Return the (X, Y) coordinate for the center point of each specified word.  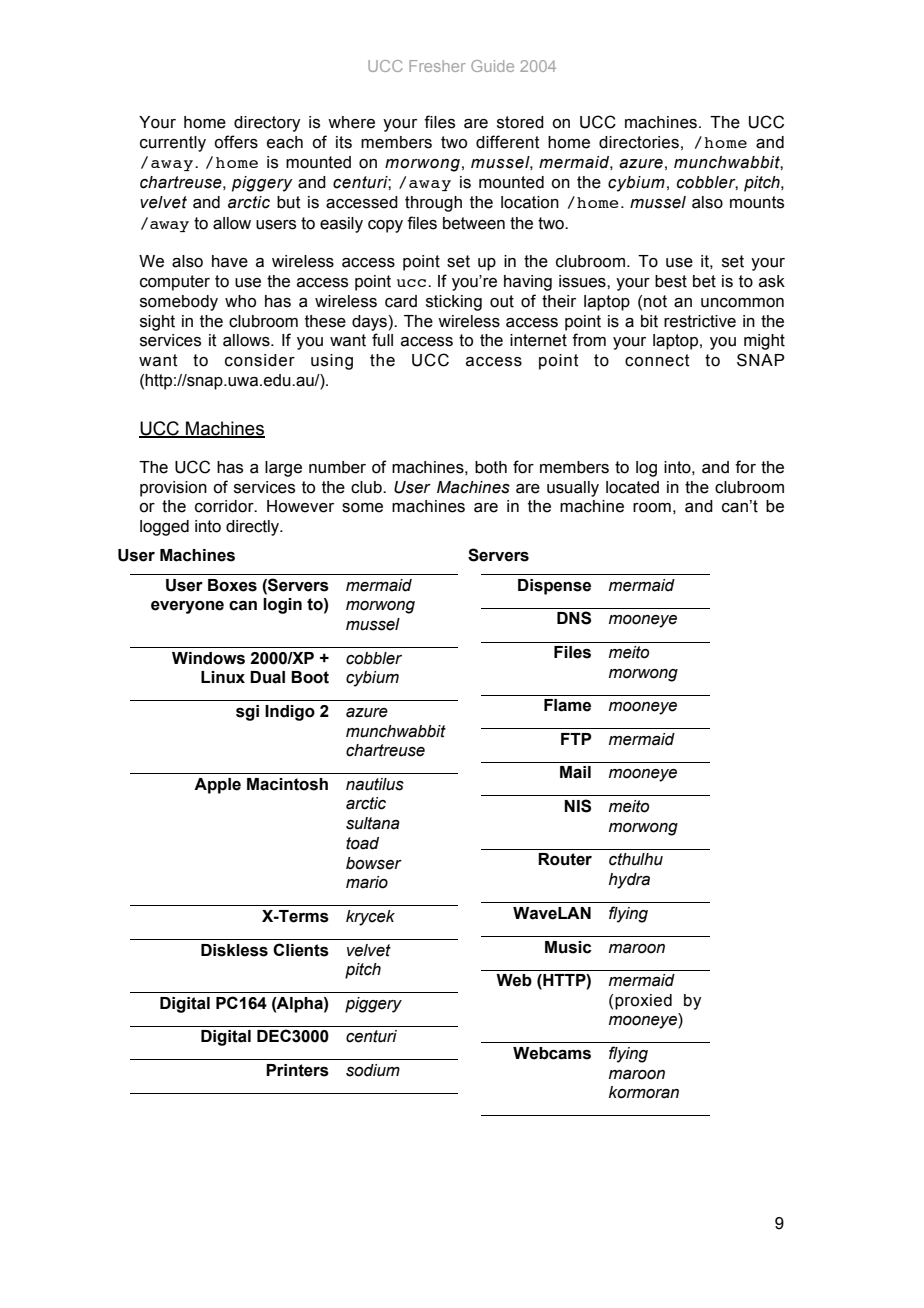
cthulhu (636, 859)
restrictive (700, 321)
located (632, 487)
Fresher (437, 66)
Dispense (554, 587)
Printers (297, 1070)
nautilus (375, 784)
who (240, 301)
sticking (454, 303)
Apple (217, 786)
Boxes (232, 585)
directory (267, 124)
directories (639, 142)
